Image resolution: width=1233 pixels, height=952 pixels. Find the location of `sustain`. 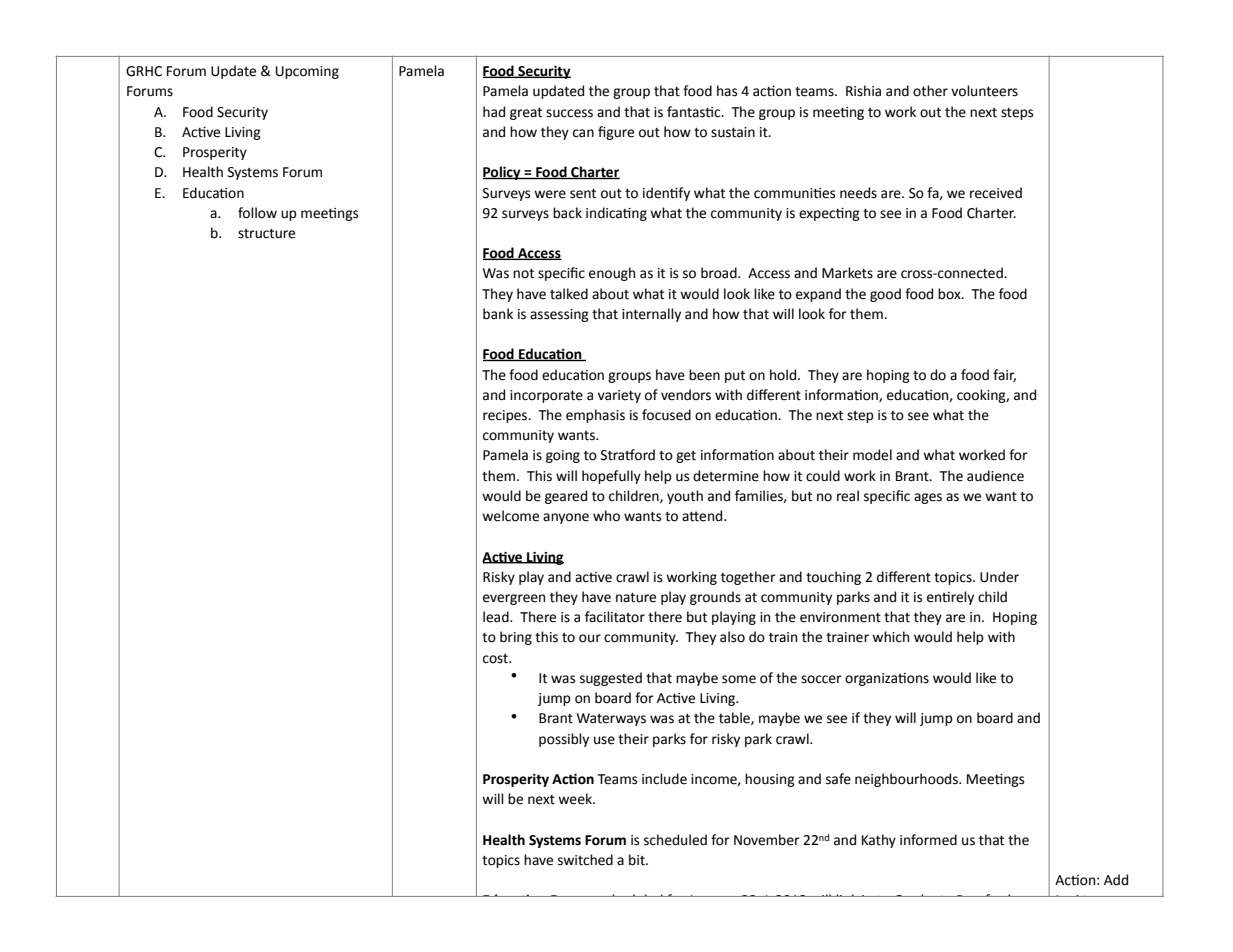

sustain is located at coordinates (733, 132).
